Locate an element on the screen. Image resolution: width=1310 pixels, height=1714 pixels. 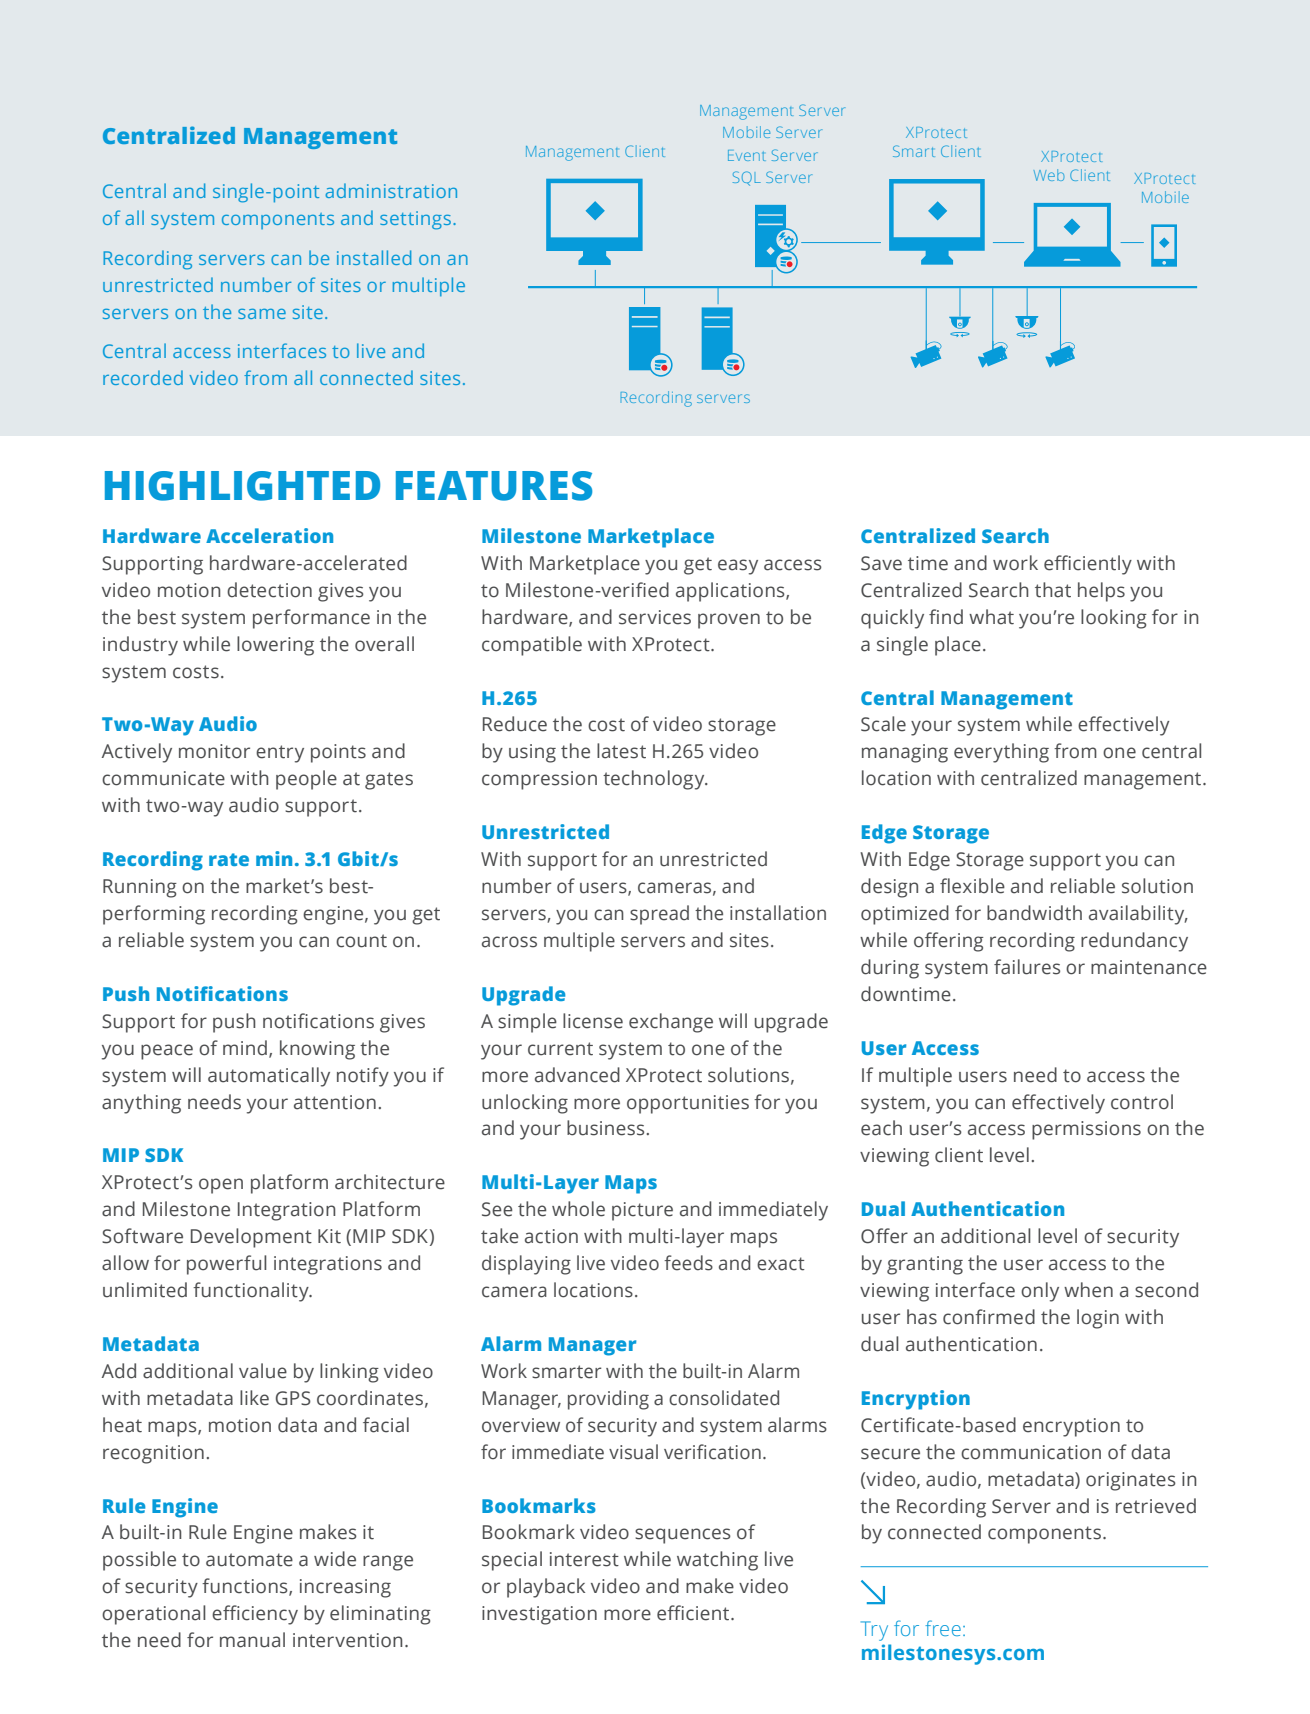
bandwidth is located at coordinates (1034, 913).
